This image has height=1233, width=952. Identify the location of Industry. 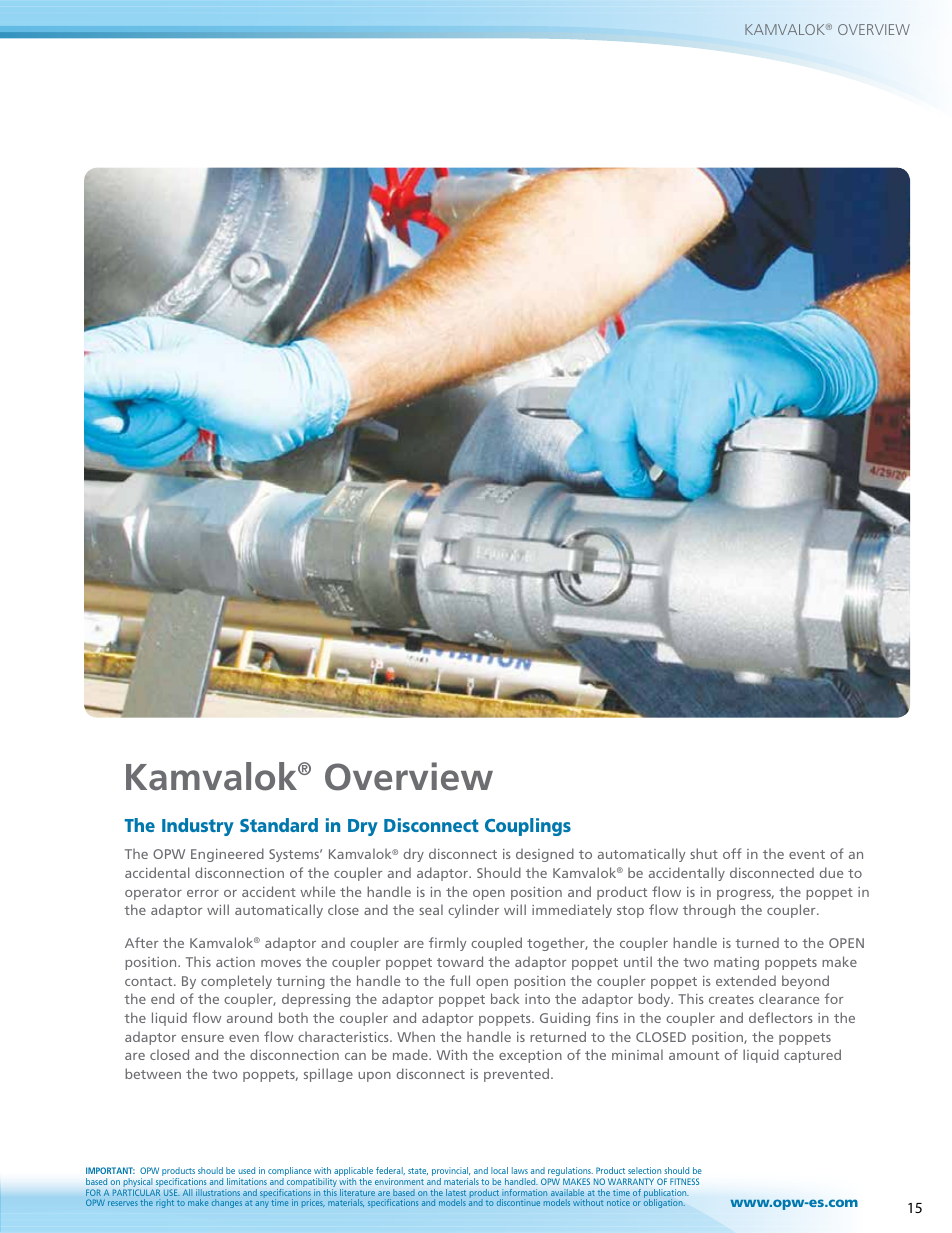
(198, 827).
